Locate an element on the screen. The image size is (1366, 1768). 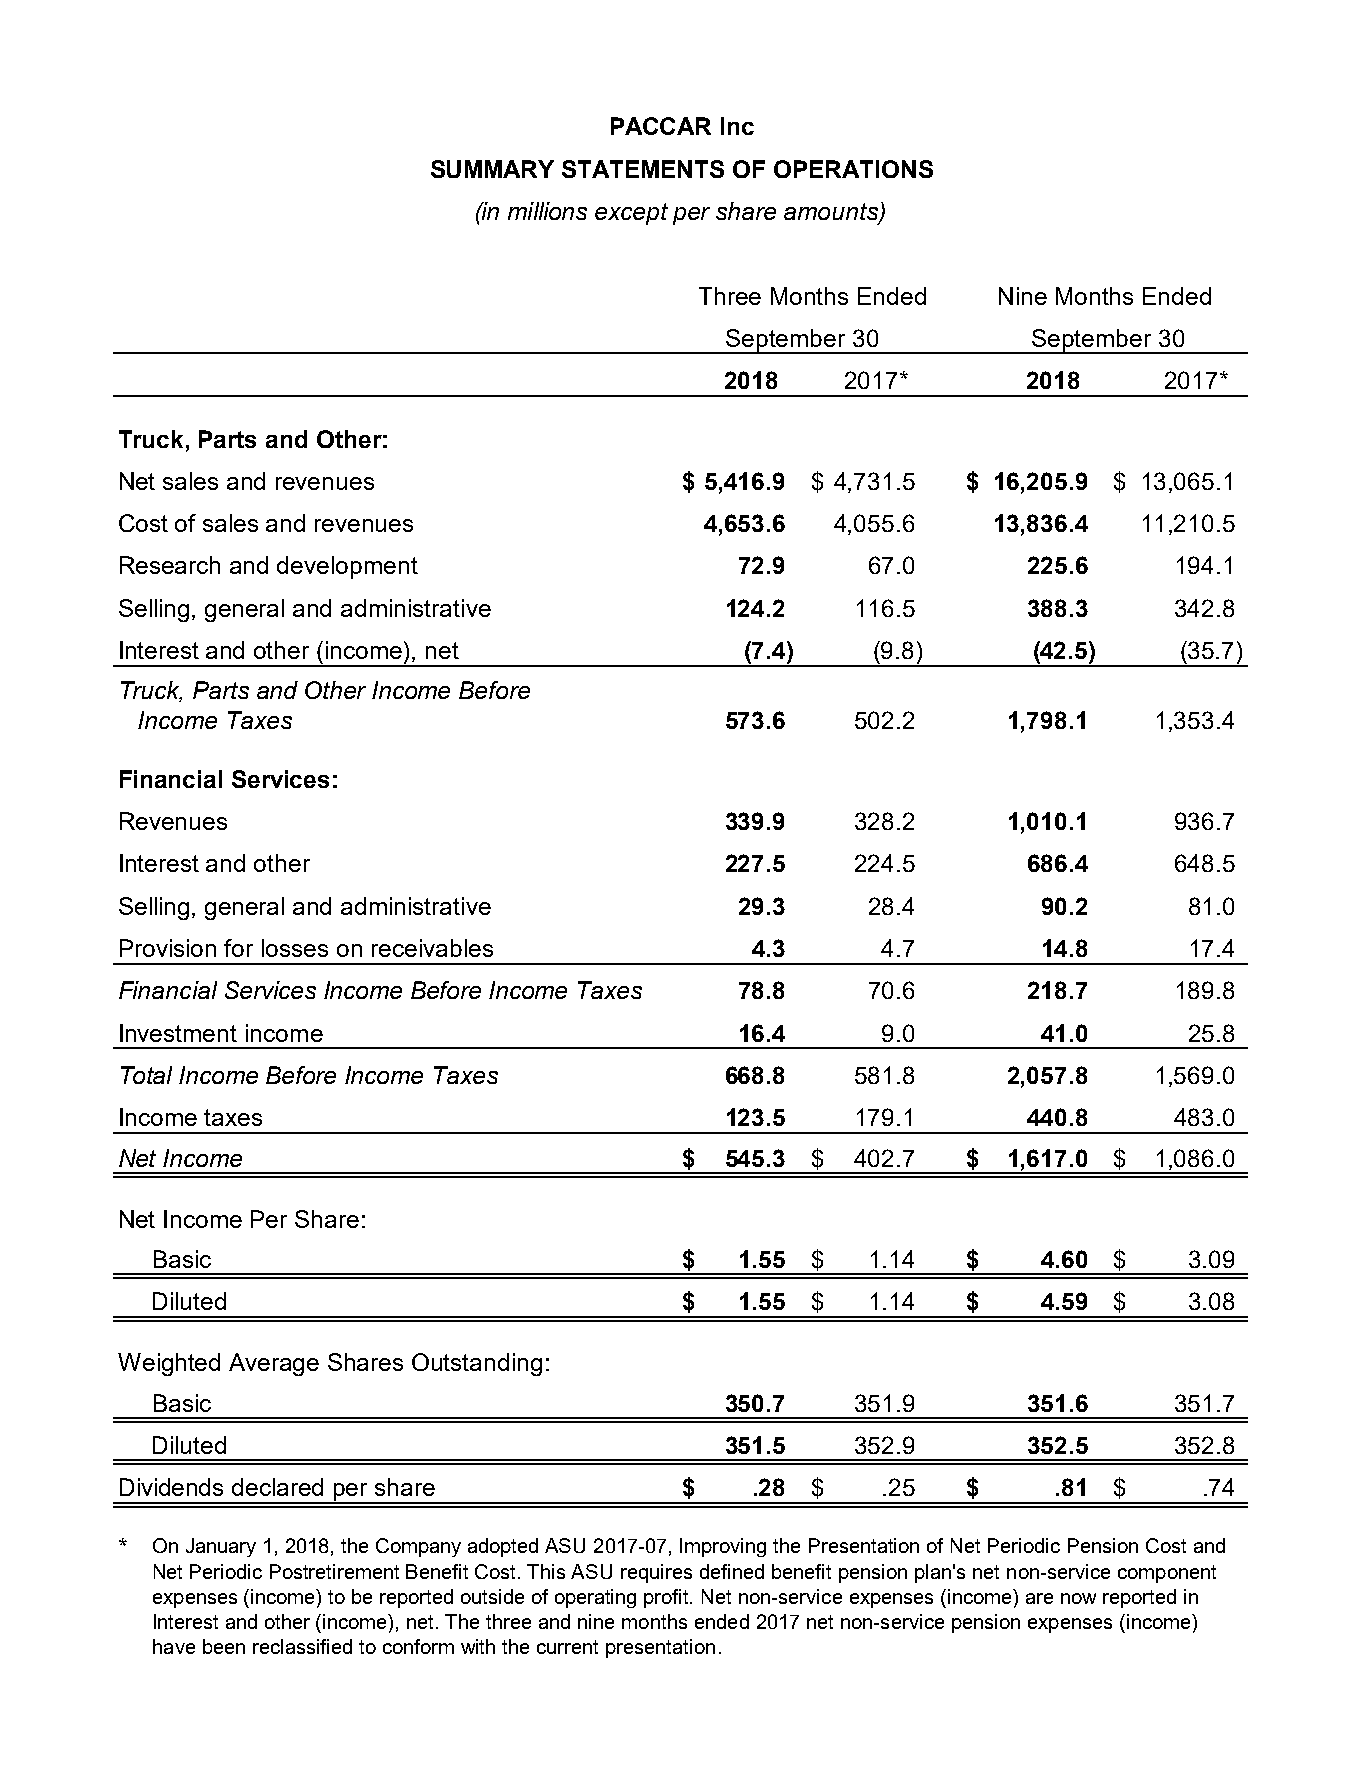
OPERATIONS is located at coordinates (853, 169).
